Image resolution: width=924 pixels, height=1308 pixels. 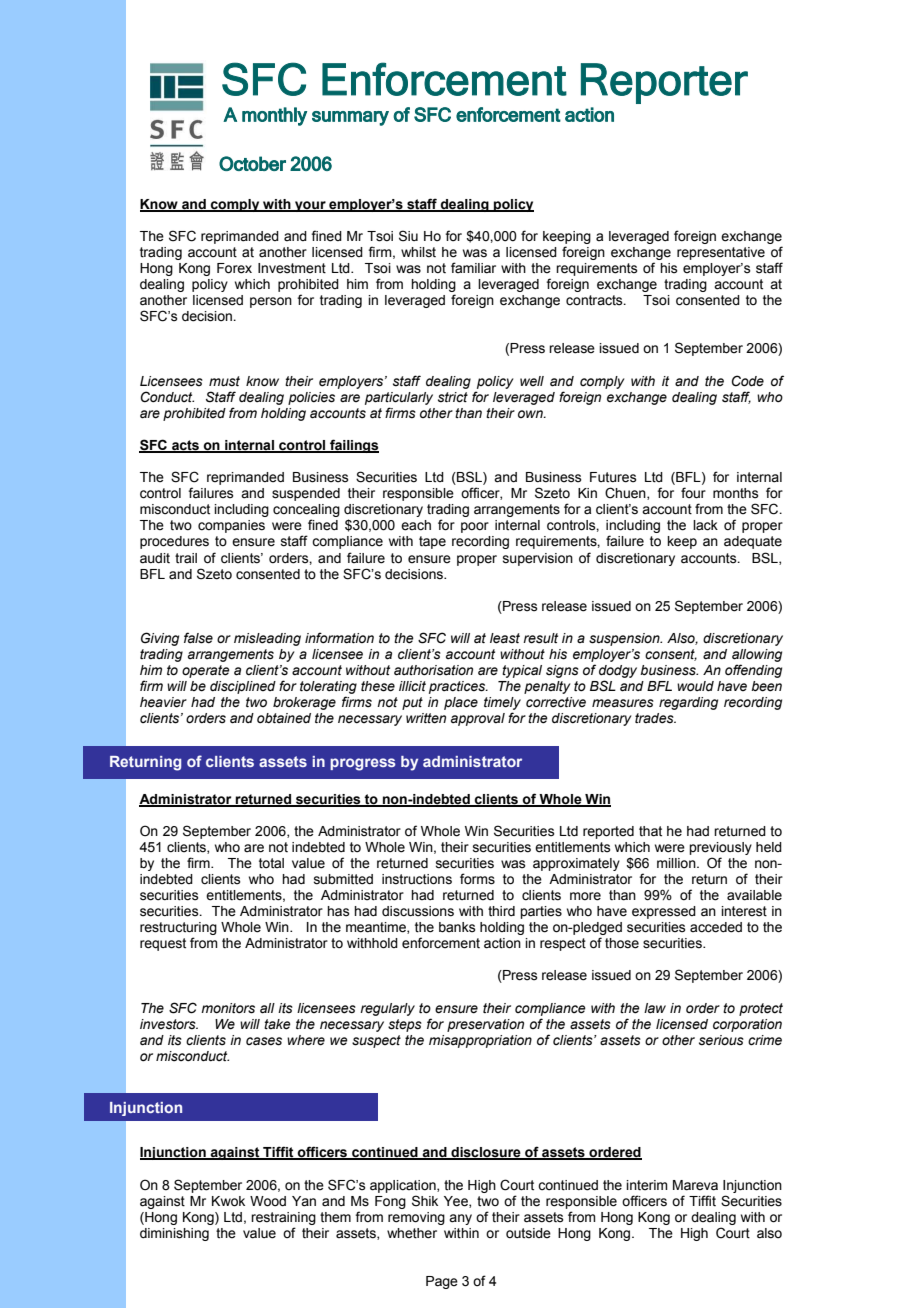 What do you see at coordinates (748, 381) in the screenshot?
I see `Code` at bounding box center [748, 381].
